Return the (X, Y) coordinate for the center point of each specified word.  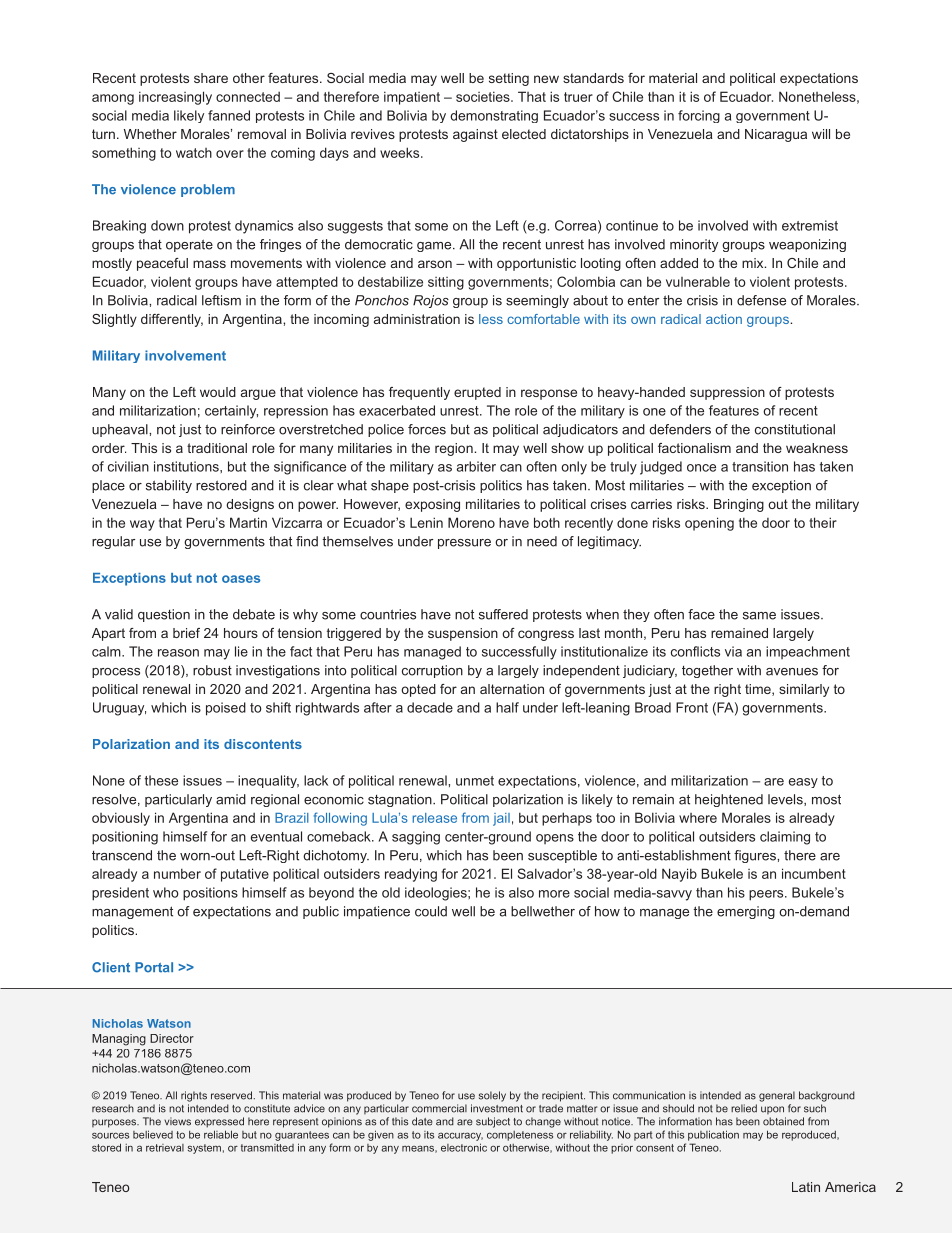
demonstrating (494, 116)
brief (186, 633)
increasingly (175, 98)
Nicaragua (776, 135)
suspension (463, 634)
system (204, 1149)
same (759, 616)
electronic (464, 1147)
